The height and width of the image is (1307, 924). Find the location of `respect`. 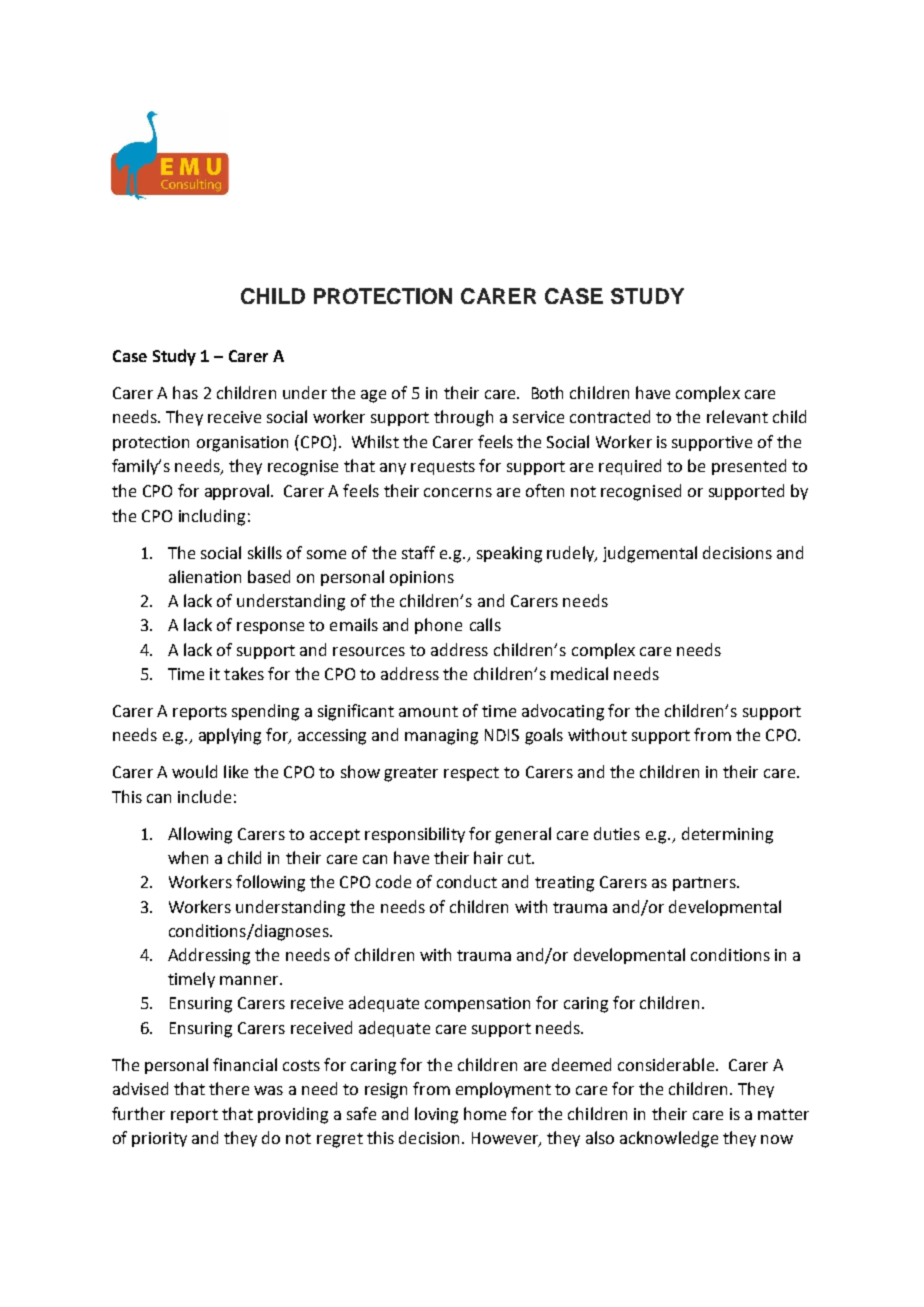

respect is located at coordinates (471, 774).
